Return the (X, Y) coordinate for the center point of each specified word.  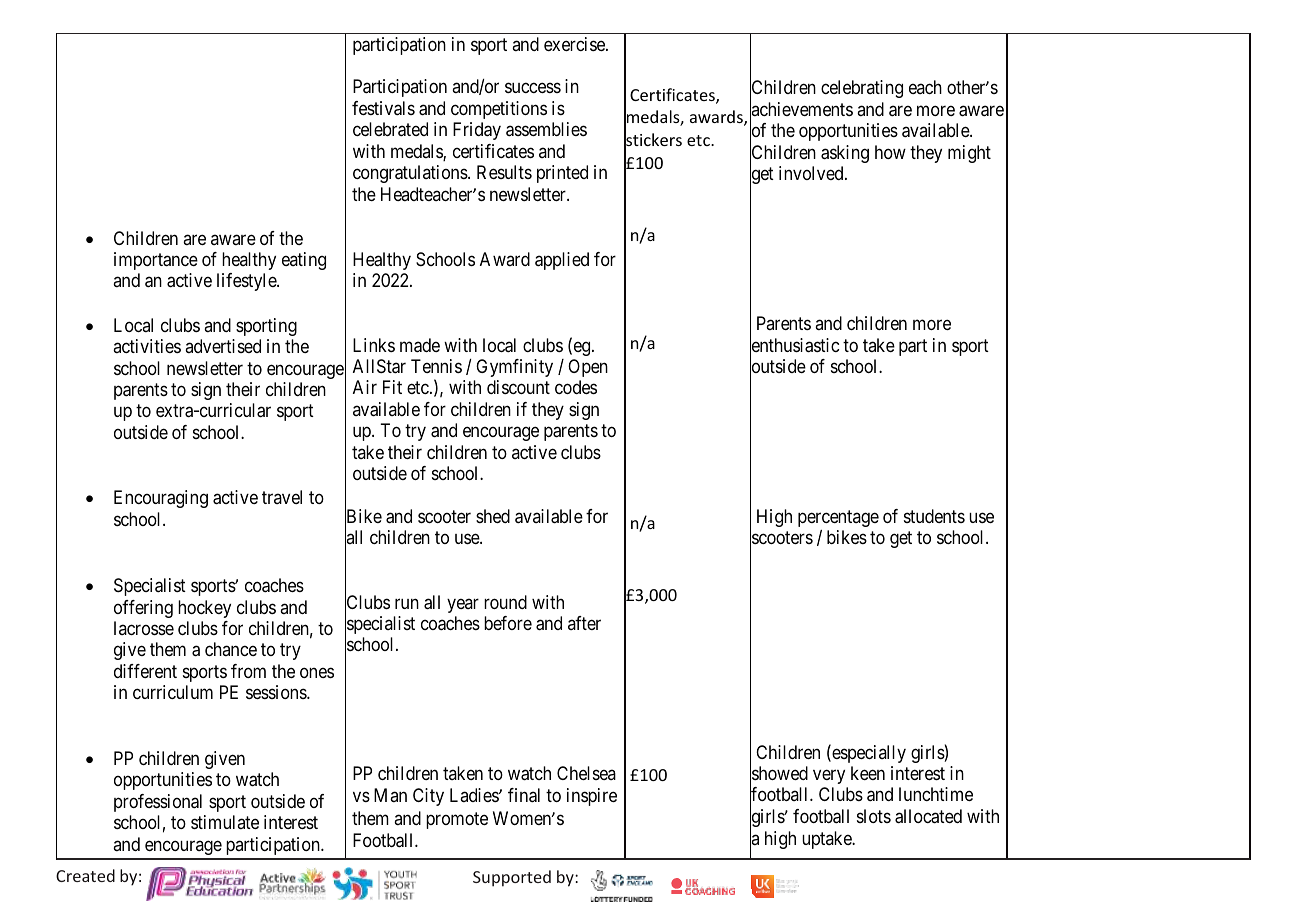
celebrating (862, 89)
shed (493, 516)
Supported (512, 878)
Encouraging (161, 499)
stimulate (225, 822)
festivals (383, 108)
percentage (838, 518)
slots (874, 816)
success (533, 88)
